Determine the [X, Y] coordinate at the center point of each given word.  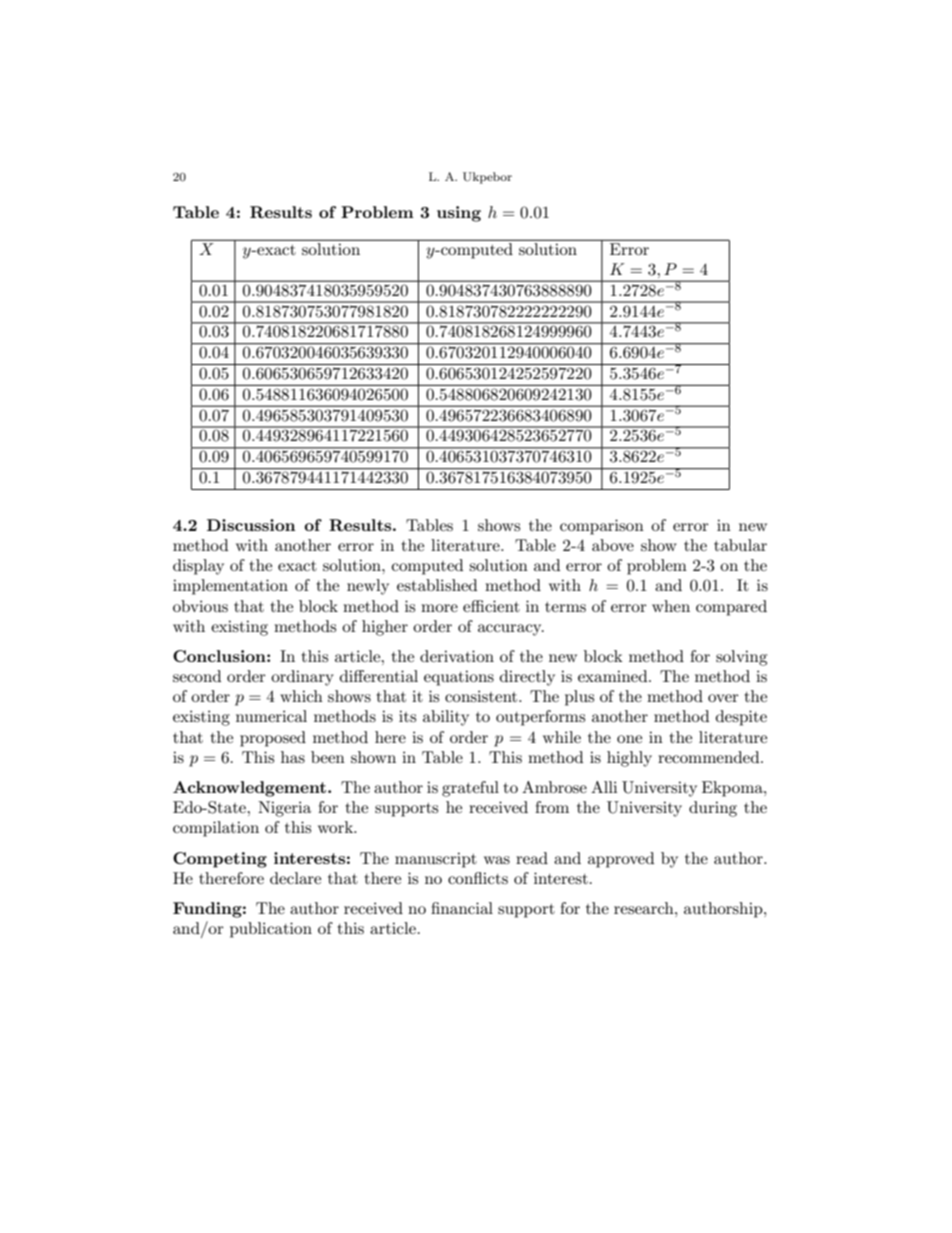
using [459, 214]
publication [271, 930]
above [613, 545]
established [437, 585]
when [671, 606]
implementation [230, 587]
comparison [602, 527]
